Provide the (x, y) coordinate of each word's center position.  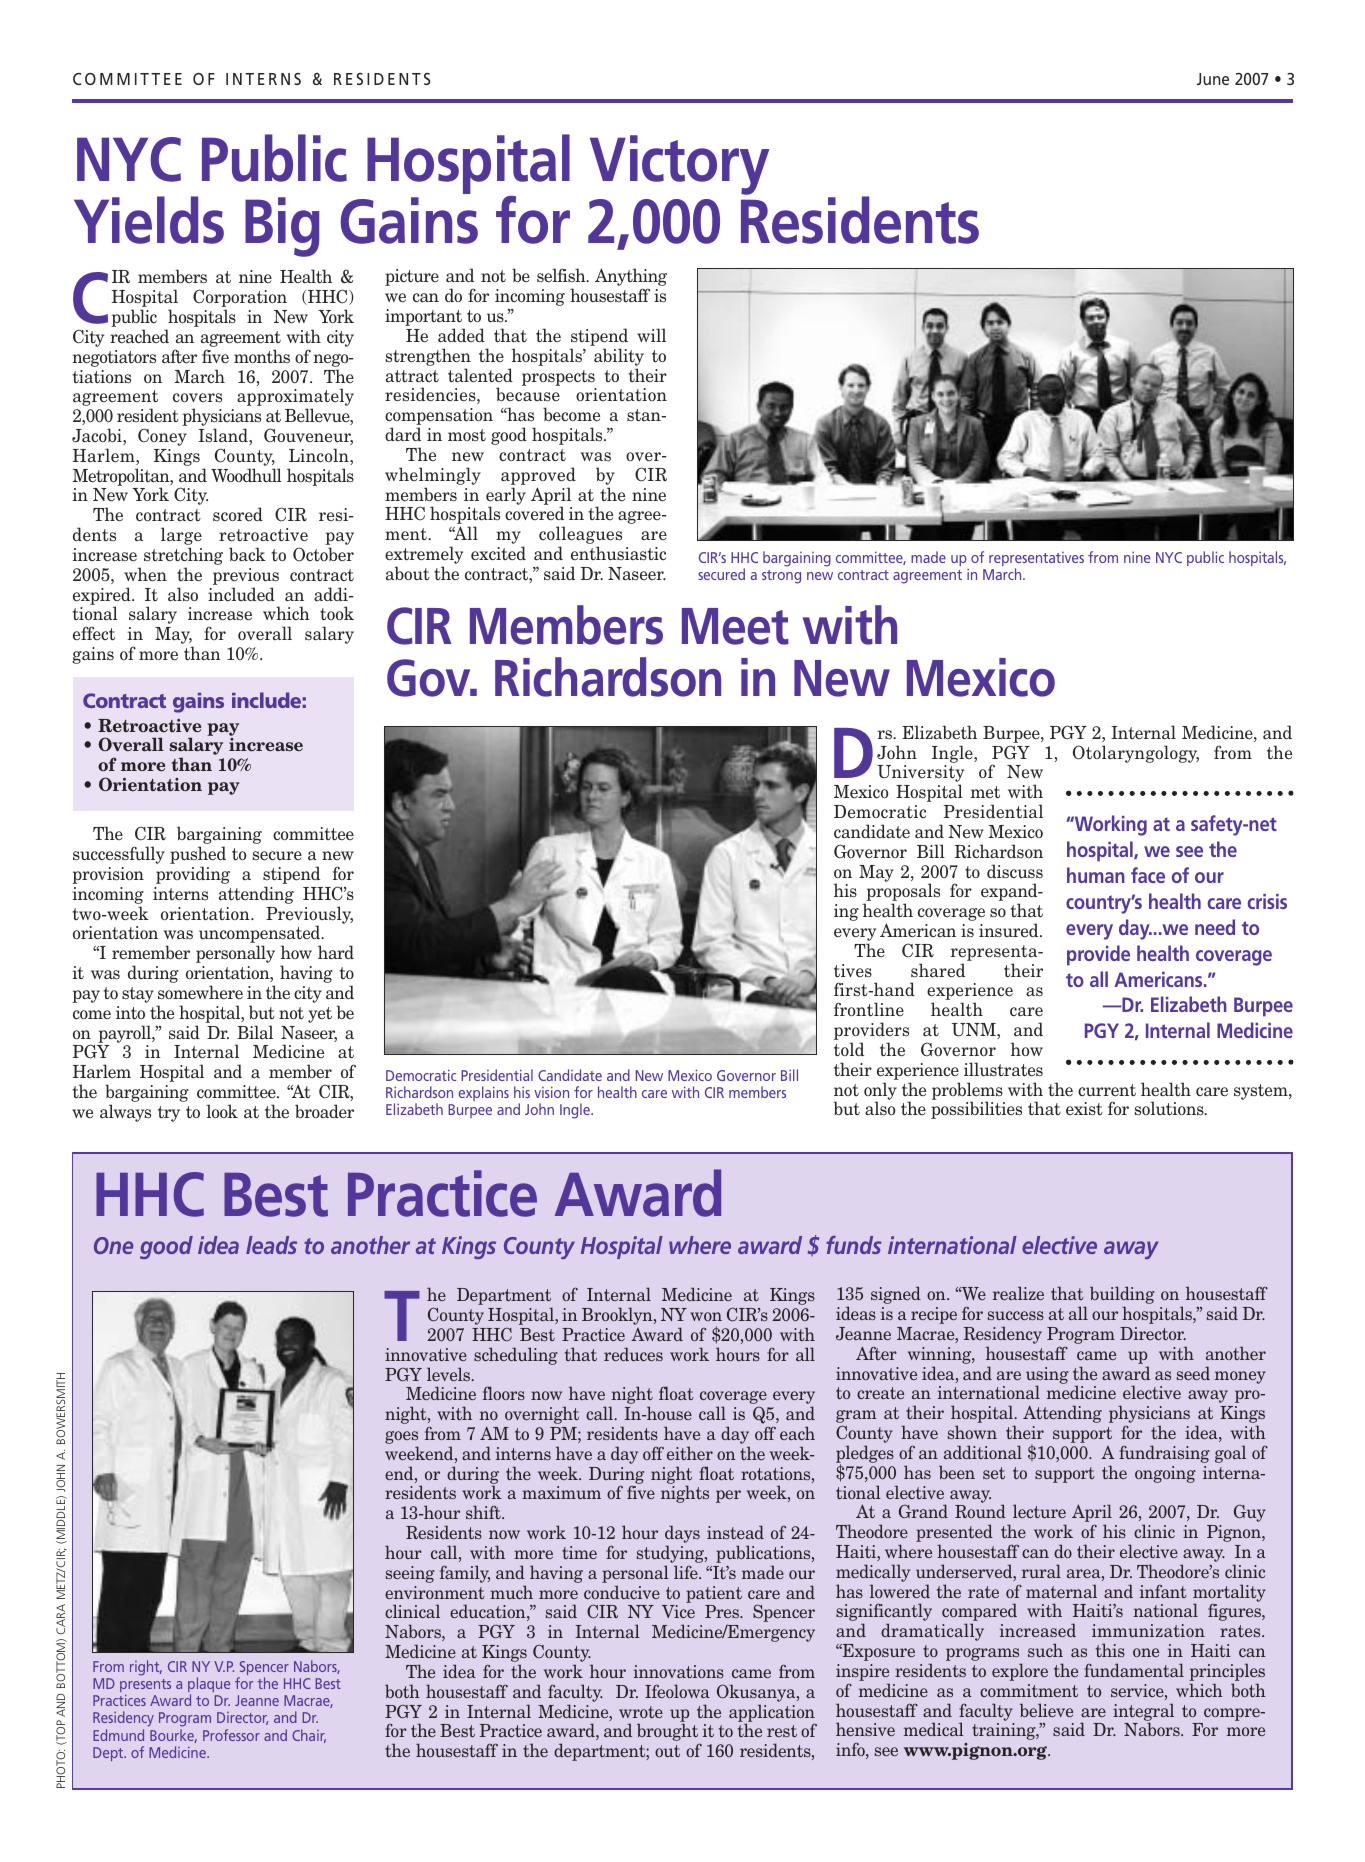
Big (282, 227)
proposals (902, 893)
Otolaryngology (1136, 754)
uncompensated (261, 935)
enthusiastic (618, 553)
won (706, 1316)
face (1148, 875)
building (1122, 1296)
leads (271, 1245)
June (1213, 79)
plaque (209, 1686)
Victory (679, 165)
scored (238, 514)
